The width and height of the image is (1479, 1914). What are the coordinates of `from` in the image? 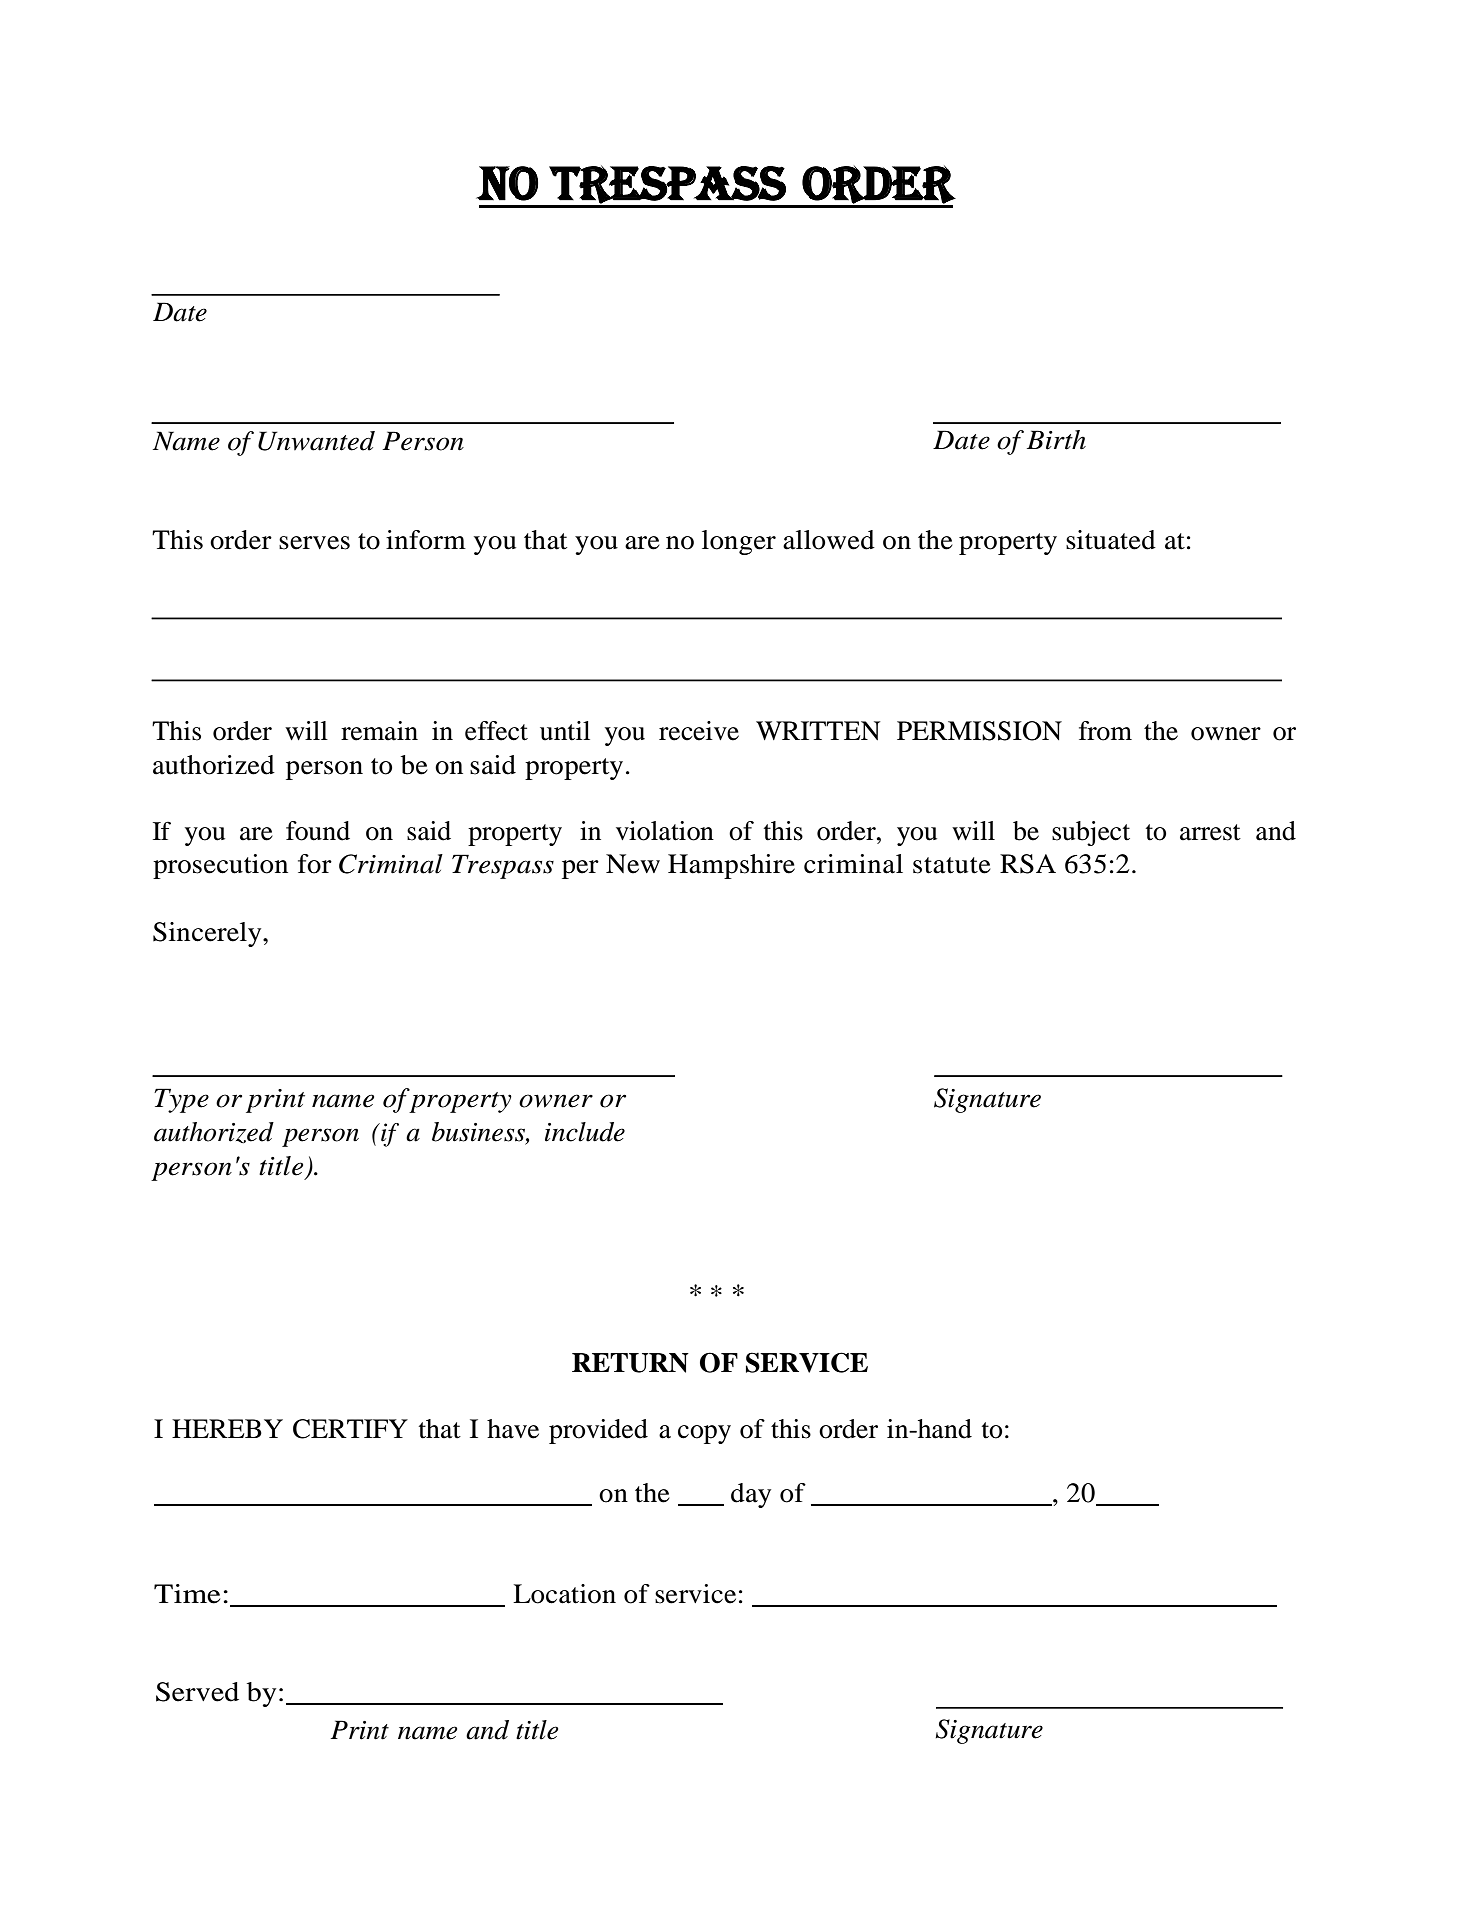 It's located at (1105, 731).
